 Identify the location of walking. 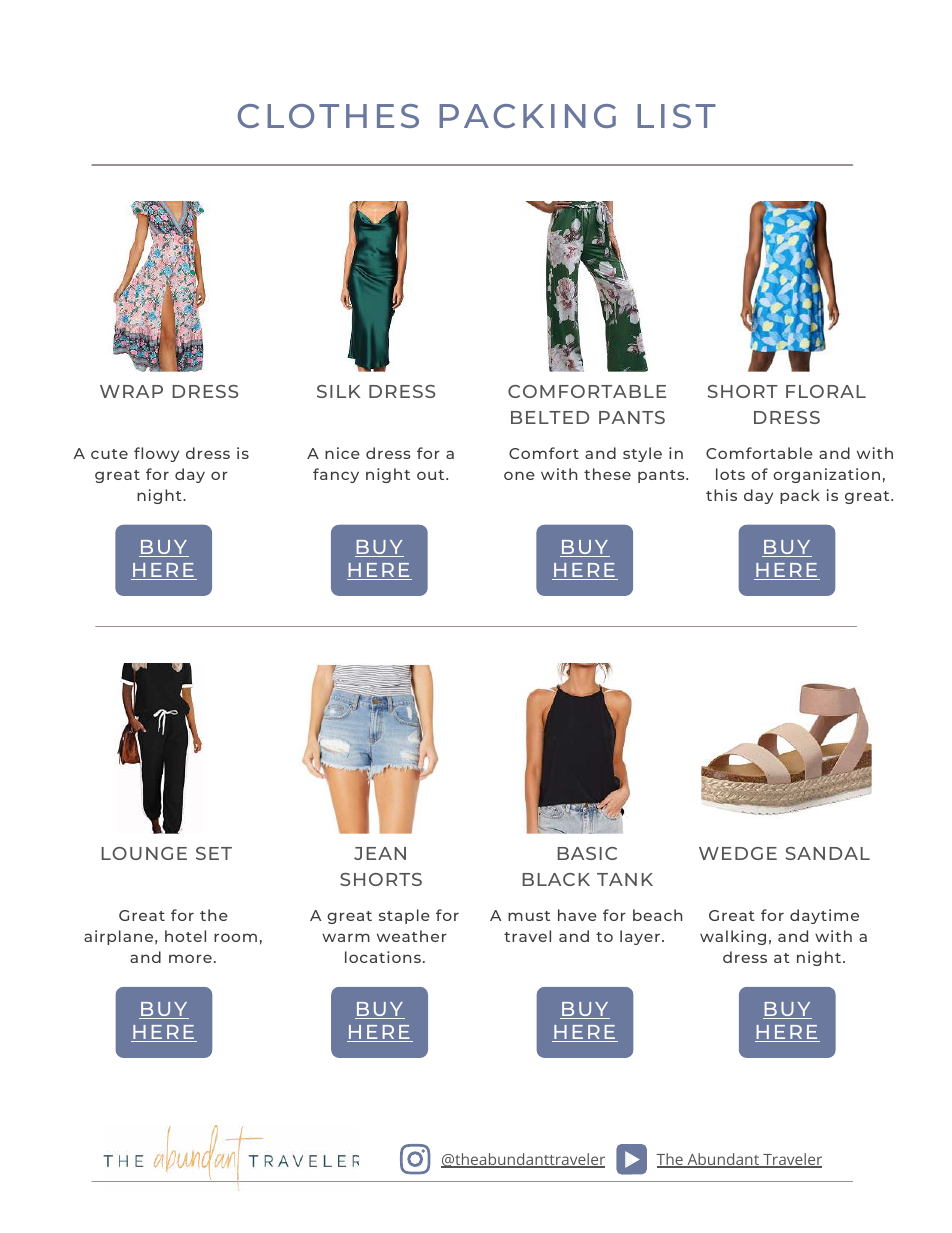
(733, 937).
